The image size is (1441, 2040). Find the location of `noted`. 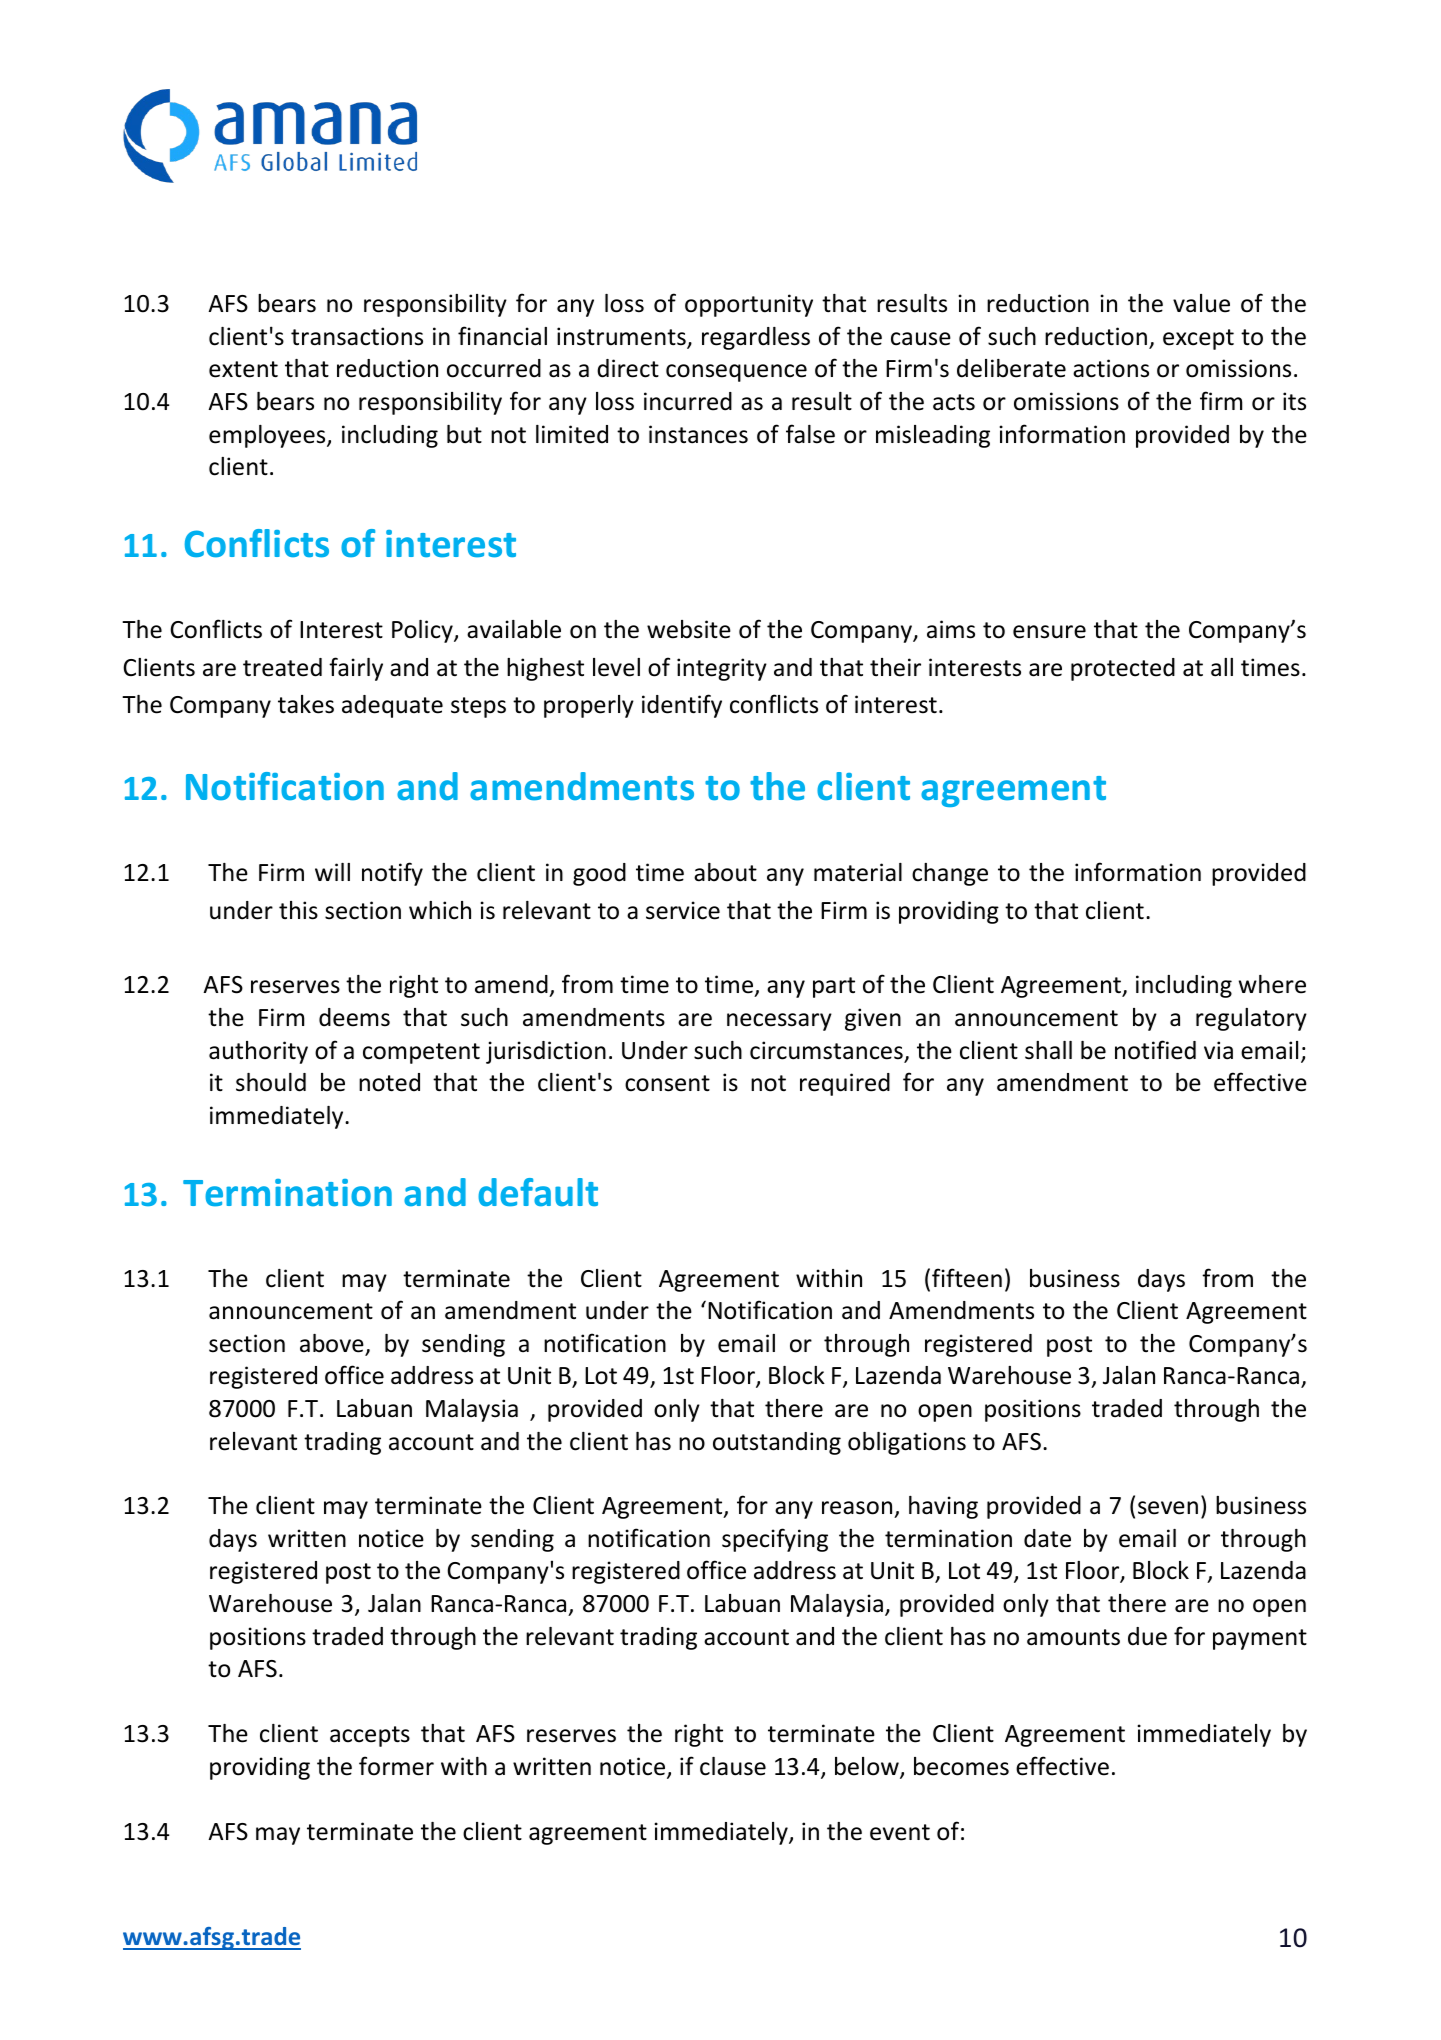

noted is located at coordinates (389, 1082).
